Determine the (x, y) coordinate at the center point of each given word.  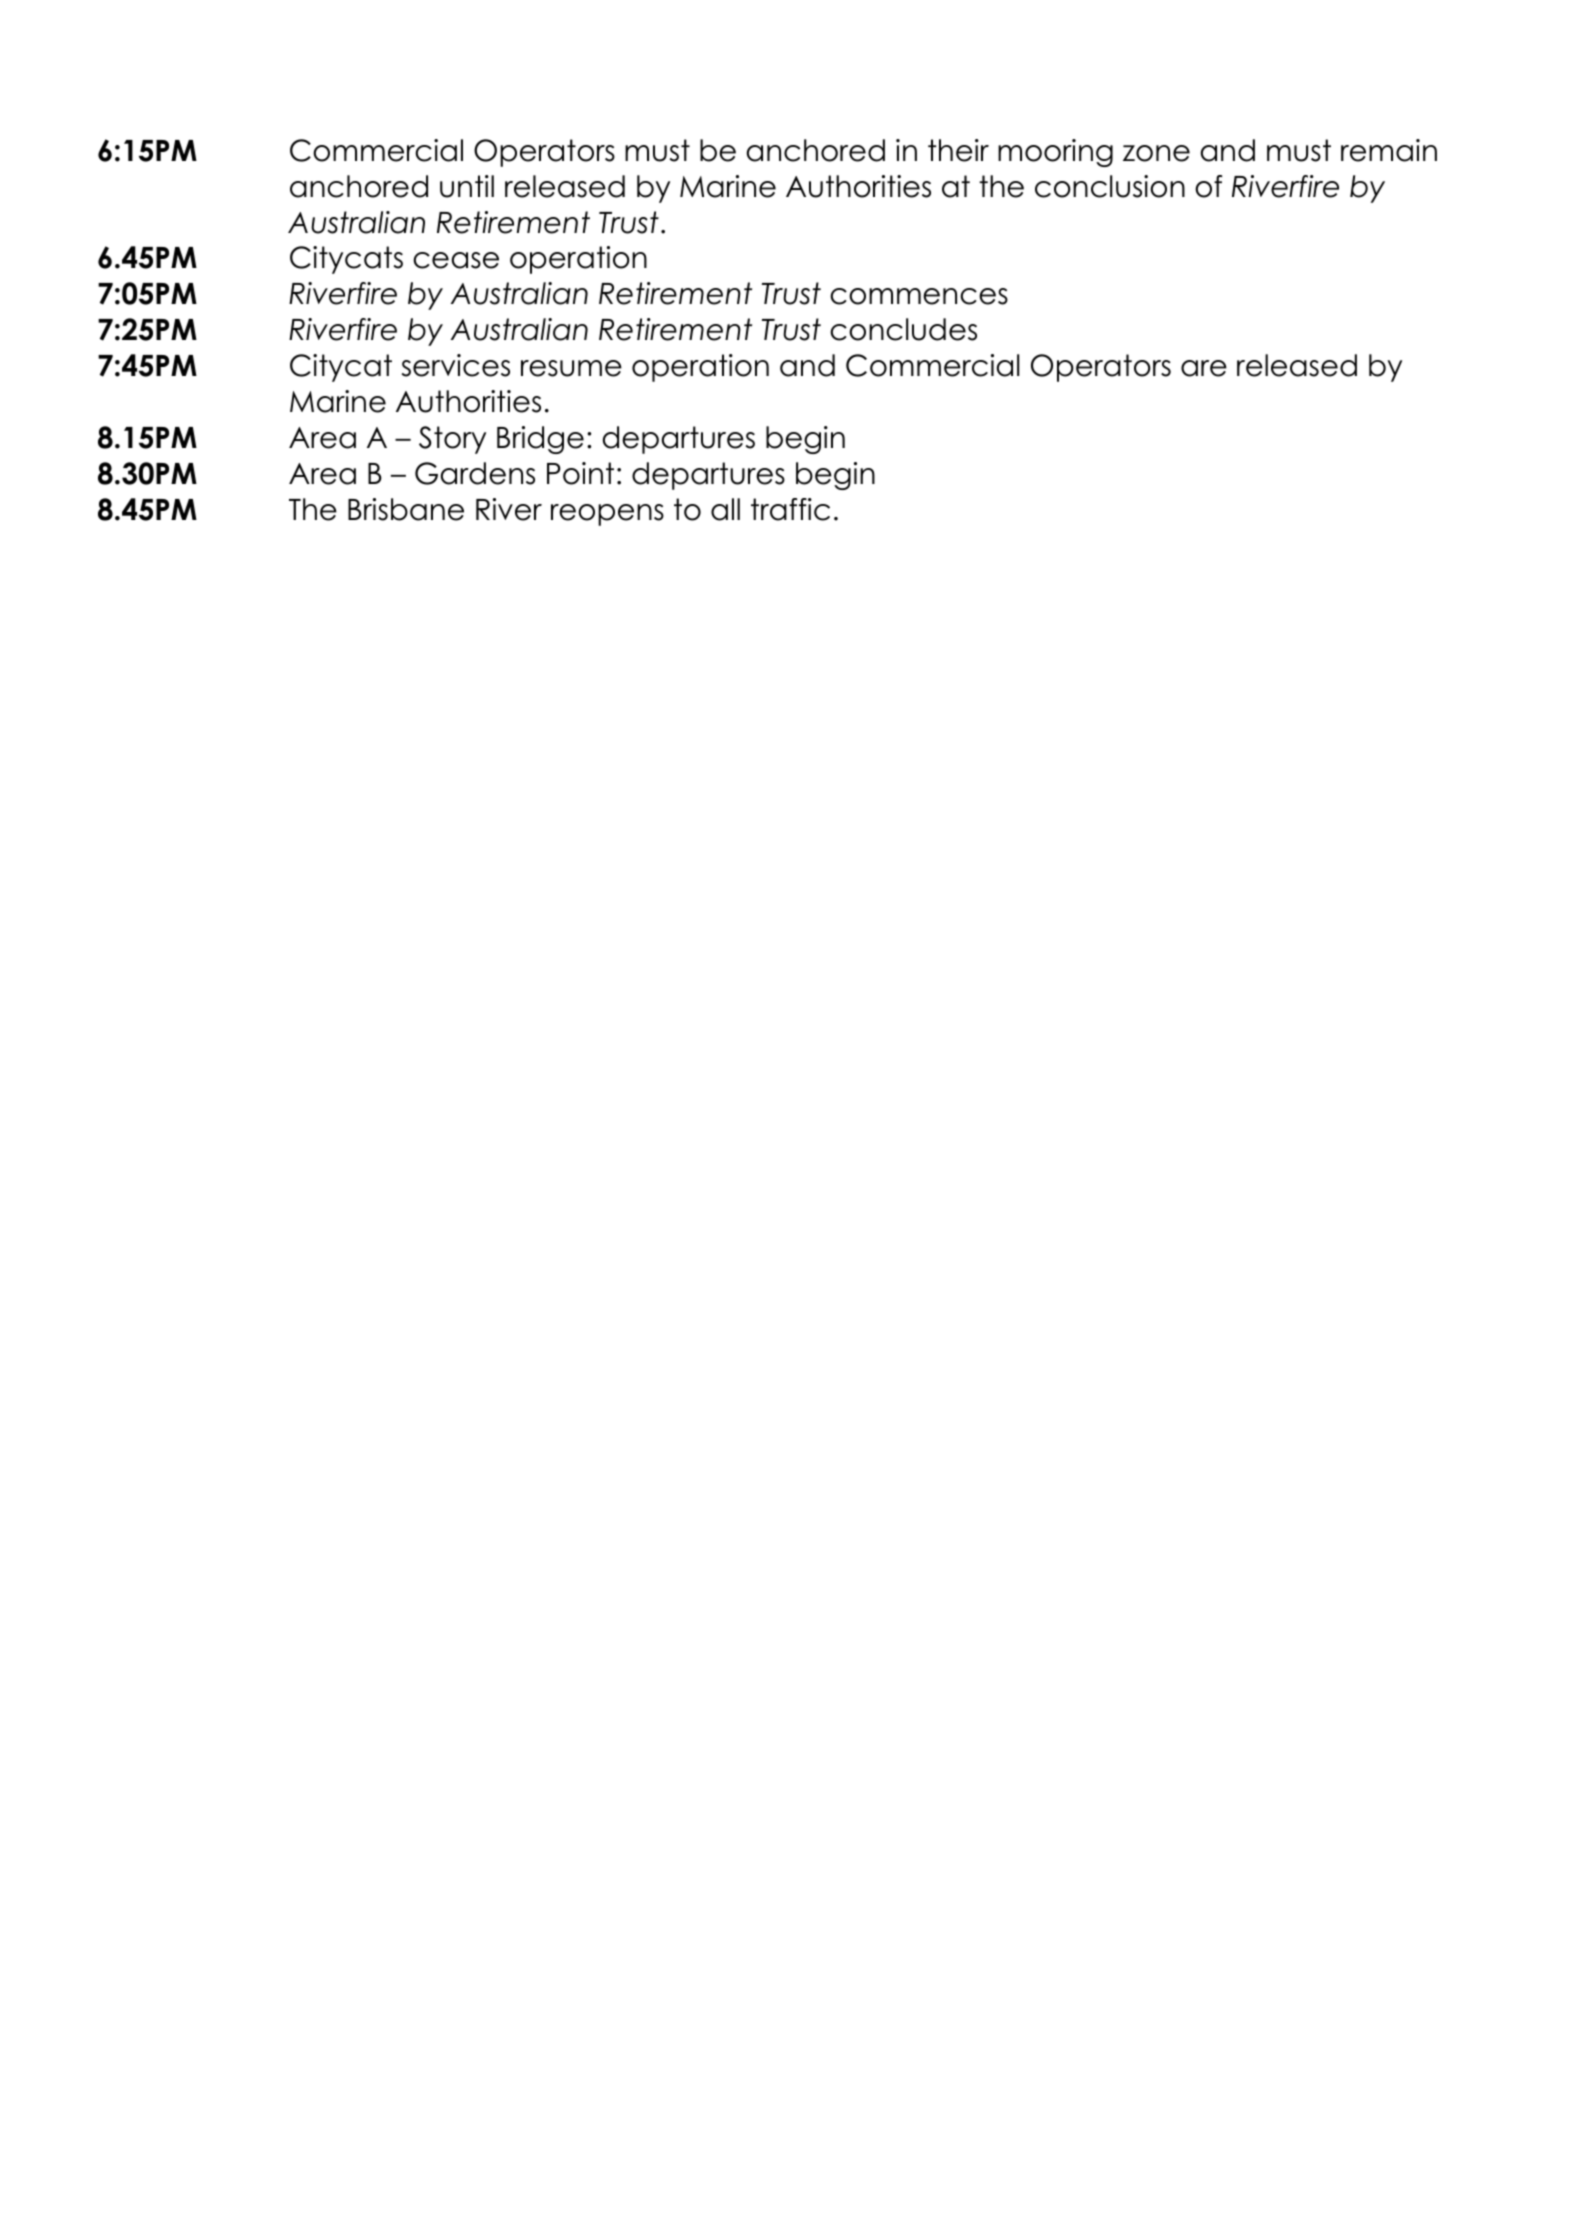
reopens (607, 515)
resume (571, 368)
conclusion (1110, 186)
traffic (790, 509)
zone (1156, 153)
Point (580, 473)
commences (919, 296)
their (958, 150)
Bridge (540, 440)
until (467, 186)
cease (456, 260)
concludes (903, 329)
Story (452, 440)
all (725, 509)
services (456, 365)
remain (1389, 150)
